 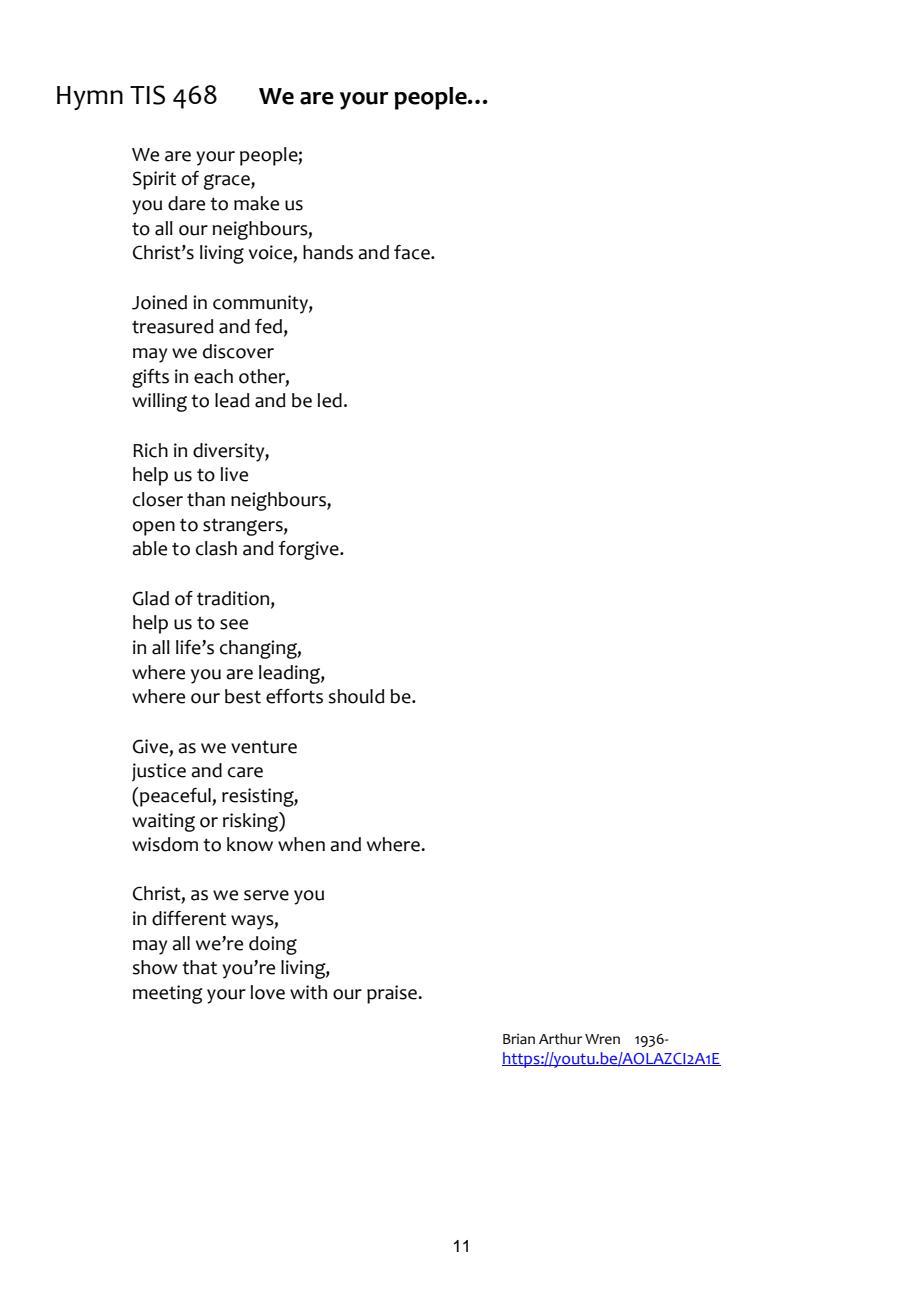 I want to click on TIS, so click(x=147, y=95).
